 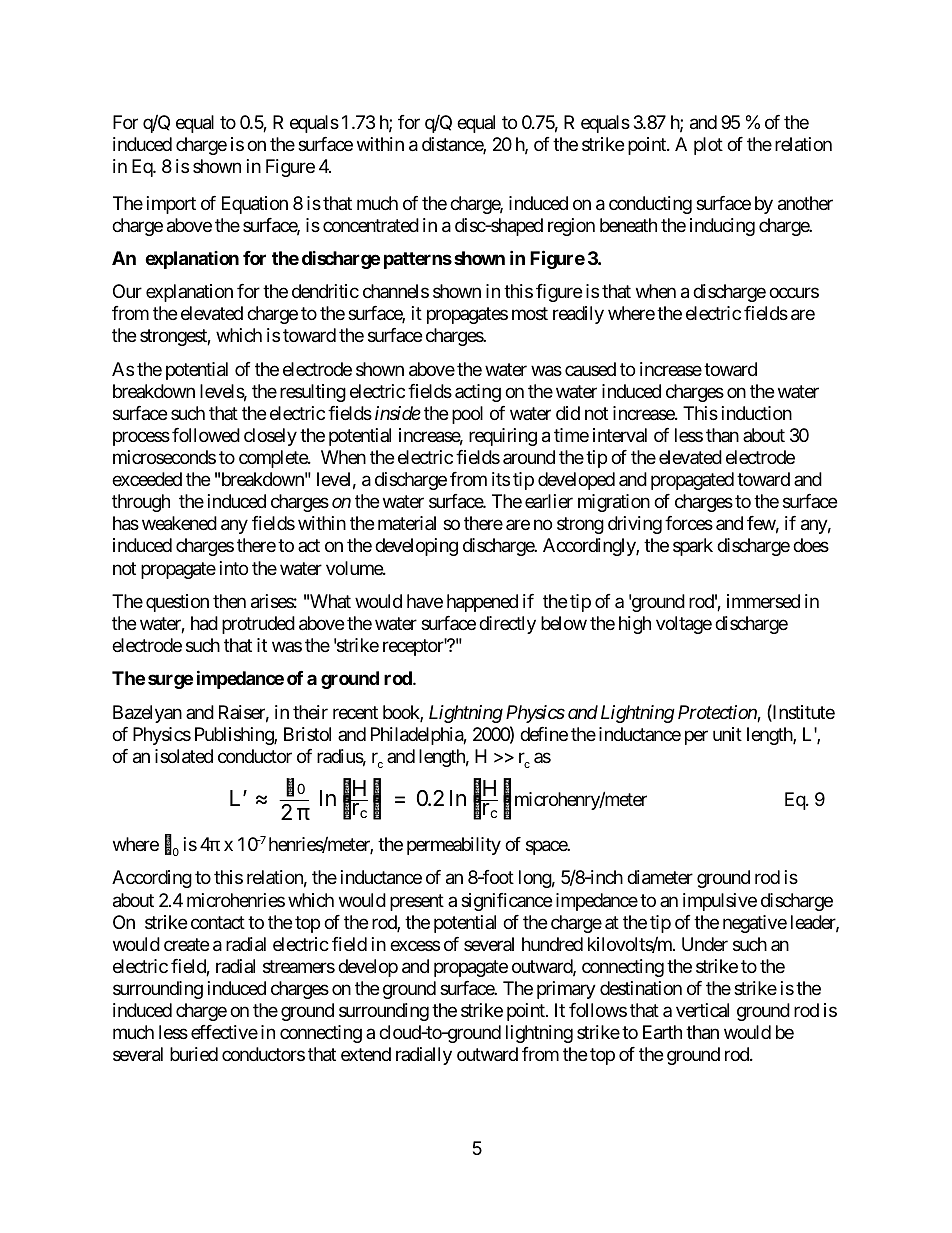 What do you see at coordinates (478, 393) in the screenshot?
I see `acting` at bounding box center [478, 393].
